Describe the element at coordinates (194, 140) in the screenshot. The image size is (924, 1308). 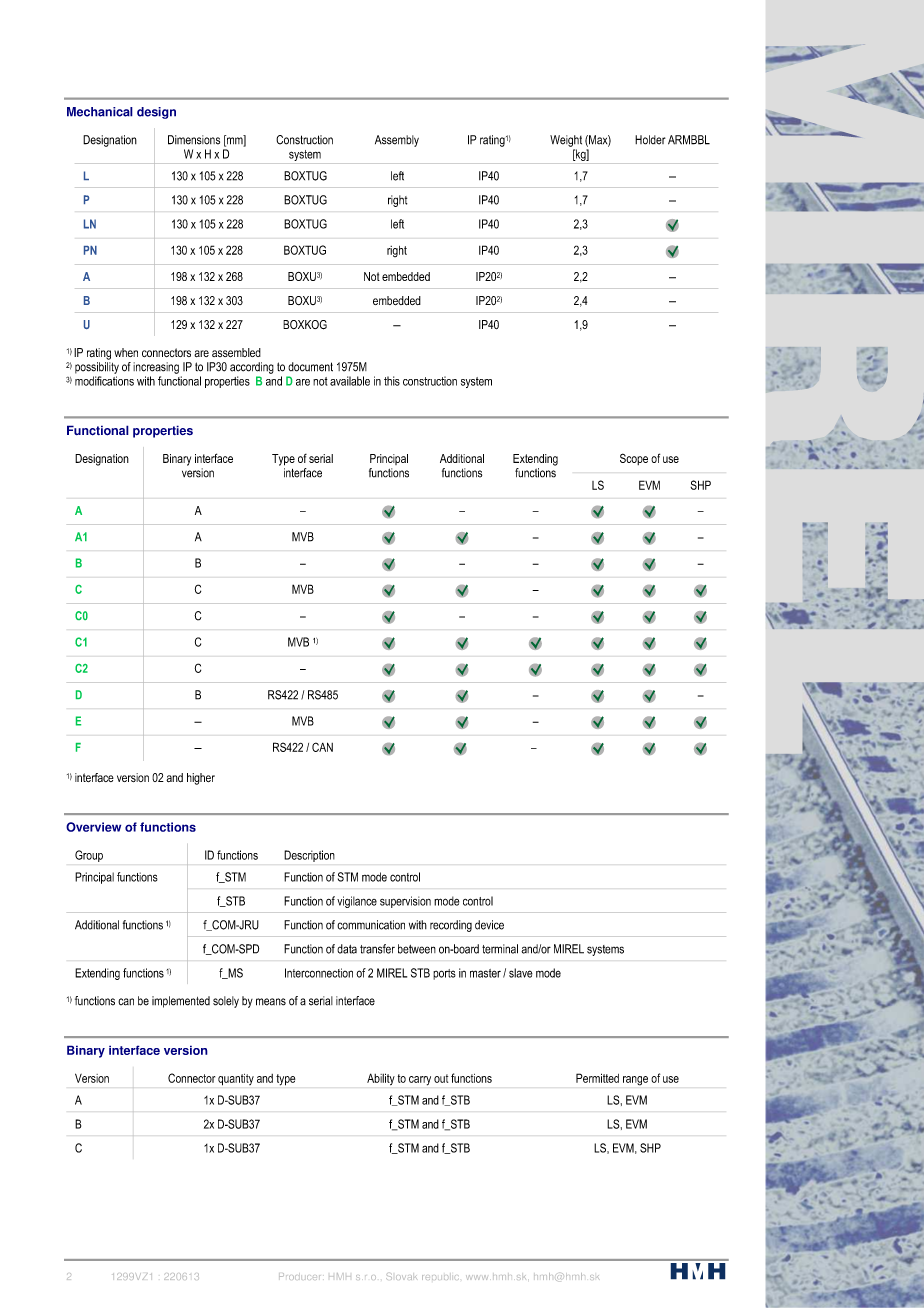
I see `Dimensions` at that location.
